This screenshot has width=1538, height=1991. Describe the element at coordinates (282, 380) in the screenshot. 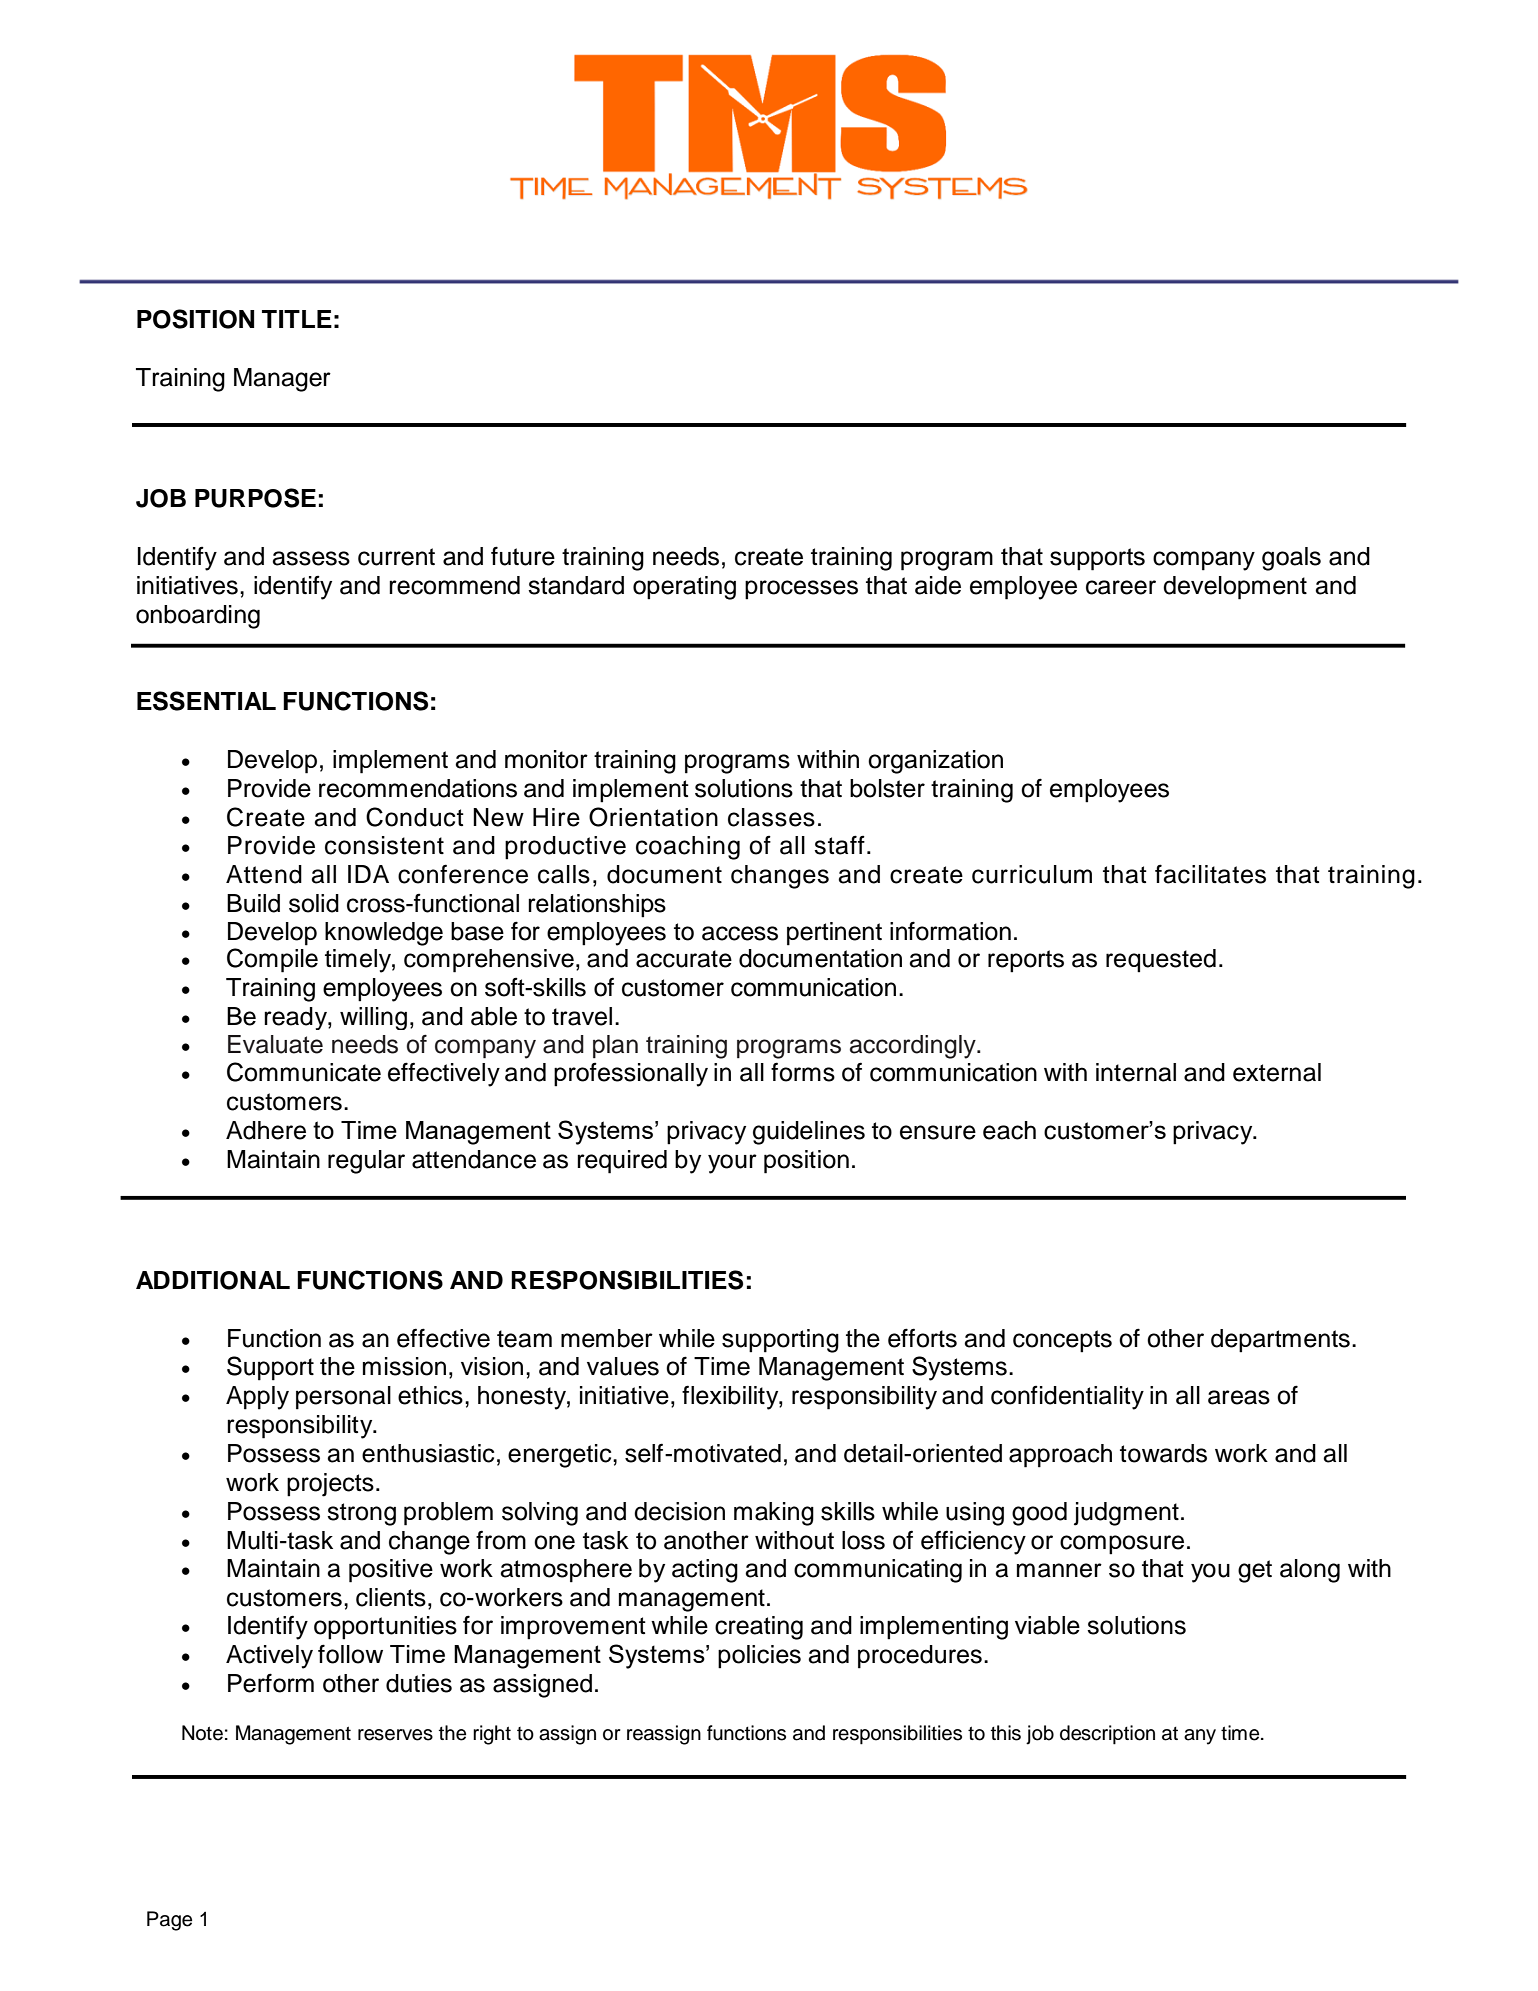

I see `Manager` at that location.
